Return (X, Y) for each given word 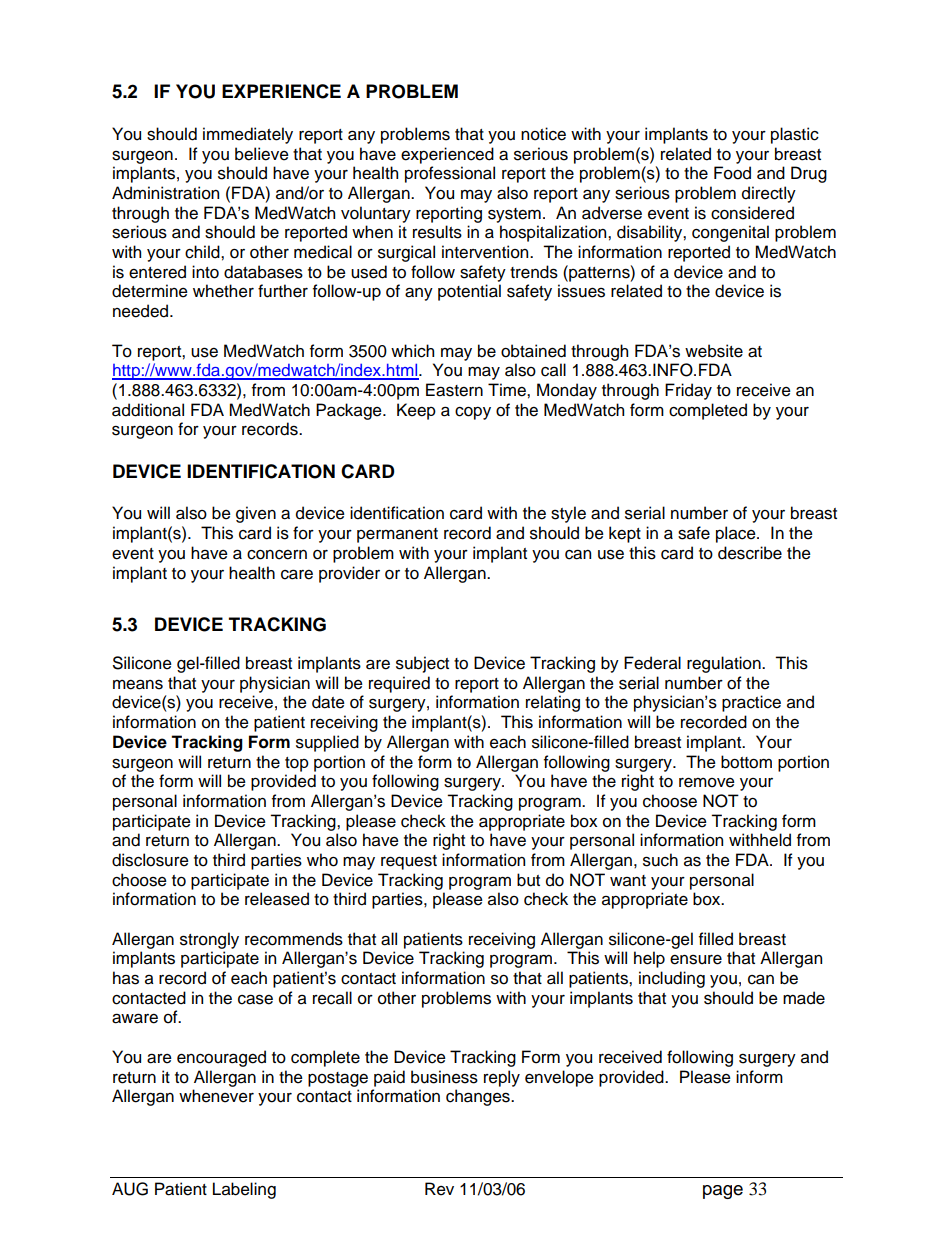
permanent (397, 535)
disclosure (150, 860)
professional (450, 174)
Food (732, 173)
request (409, 862)
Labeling (244, 1190)
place (737, 534)
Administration (165, 193)
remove (707, 782)
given (256, 514)
